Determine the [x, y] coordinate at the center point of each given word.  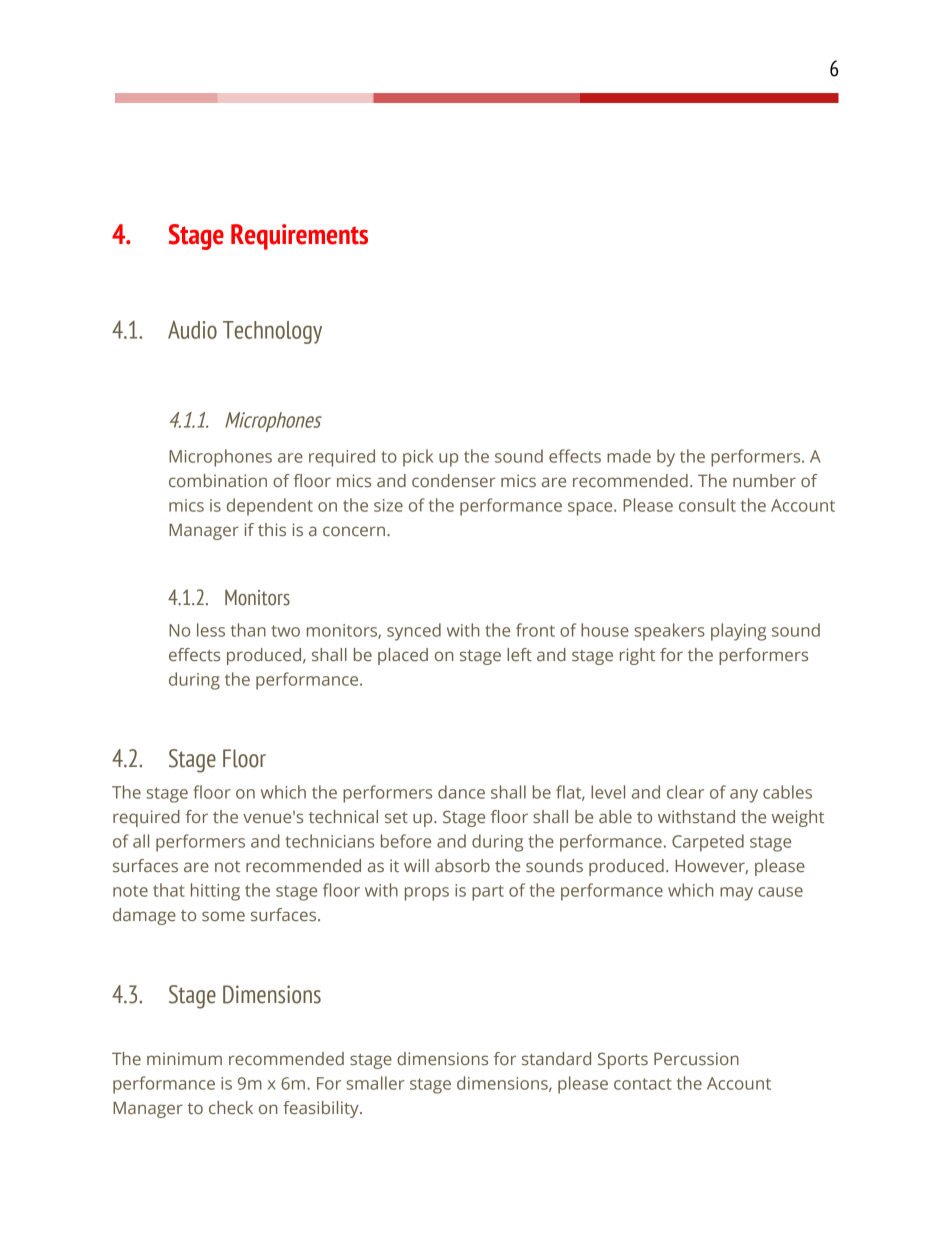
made [629, 456]
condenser [454, 480]
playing [738, 632]
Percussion [696, 1058]
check [231, 1107]
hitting [215, 892]
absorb [462, 865]
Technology [272, 332]
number [764, 480]
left [519, 654]
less [211, 630]
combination [218, 480]
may [736, 894]
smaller [376, 1083]
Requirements [299, 237]
